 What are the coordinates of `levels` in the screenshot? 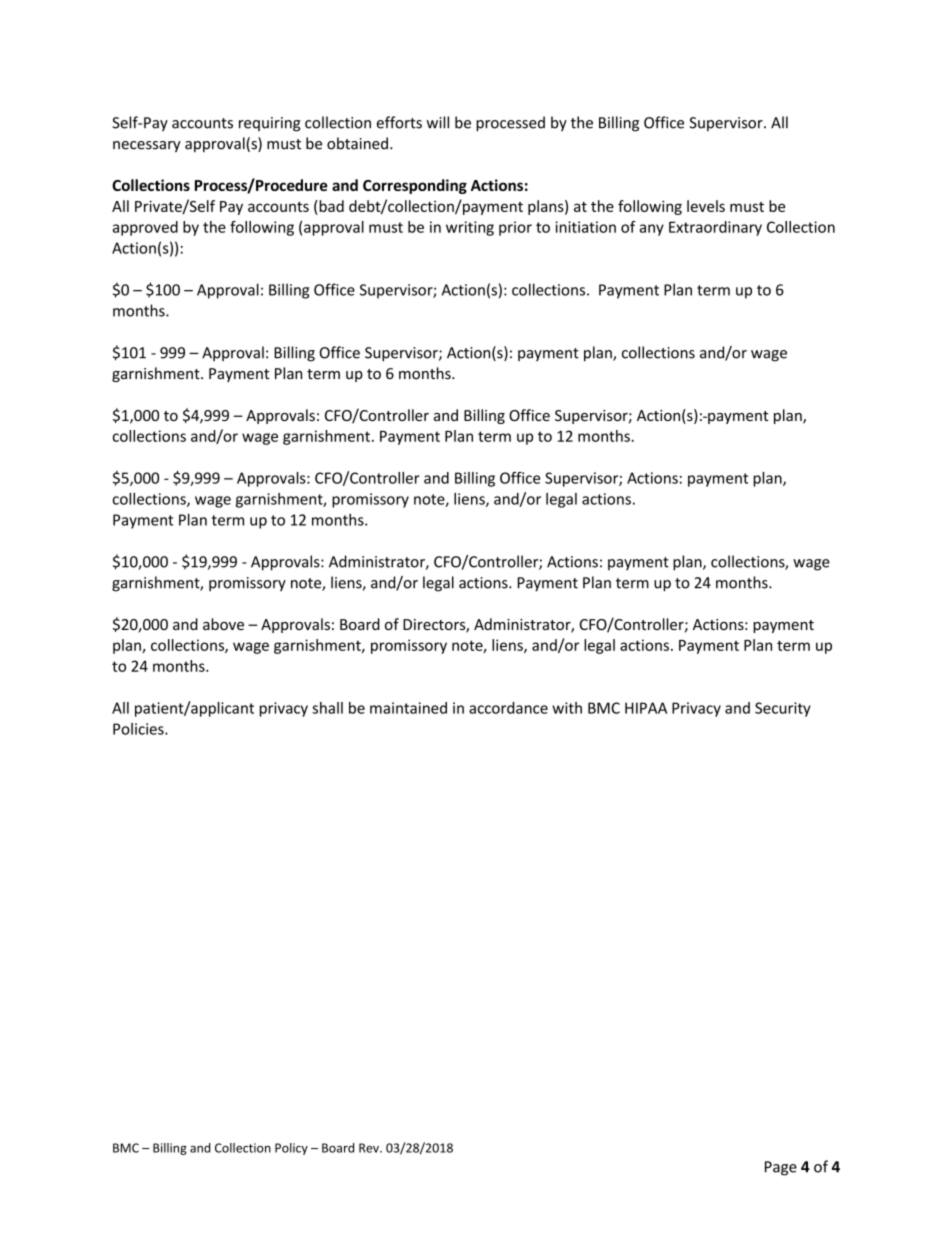 It's located at (706, 206).
